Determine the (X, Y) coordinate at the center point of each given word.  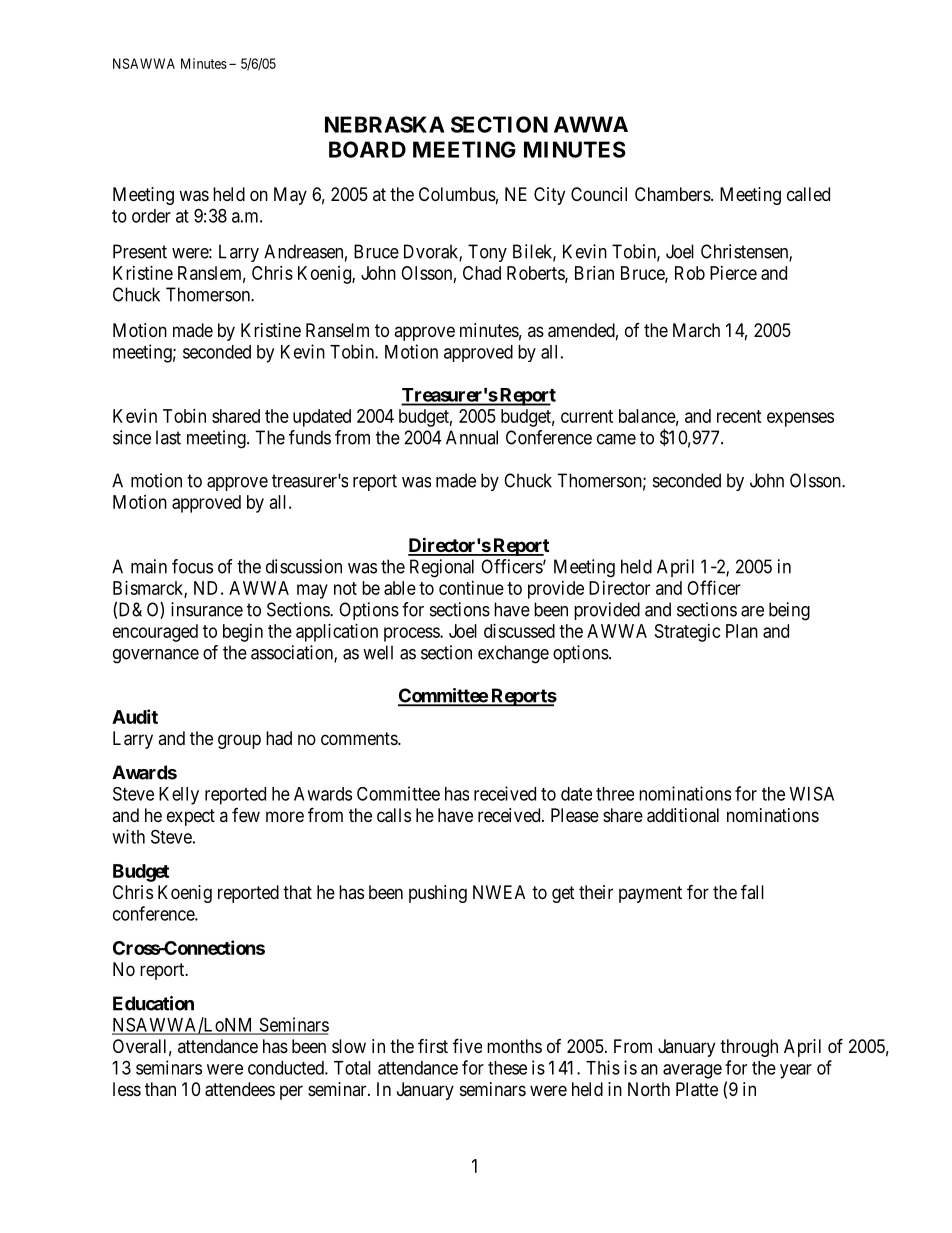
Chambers (673, 194)
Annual (472, 437)
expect (191, 817)
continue (471, 588)
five (467, 1045)
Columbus (457, 194)
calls (394, 815)
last (168, 437)
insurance (207, 609)
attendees (240, 1089)
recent (739, 416)
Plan (742, 631)
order (151, 216)
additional (683, 815)
